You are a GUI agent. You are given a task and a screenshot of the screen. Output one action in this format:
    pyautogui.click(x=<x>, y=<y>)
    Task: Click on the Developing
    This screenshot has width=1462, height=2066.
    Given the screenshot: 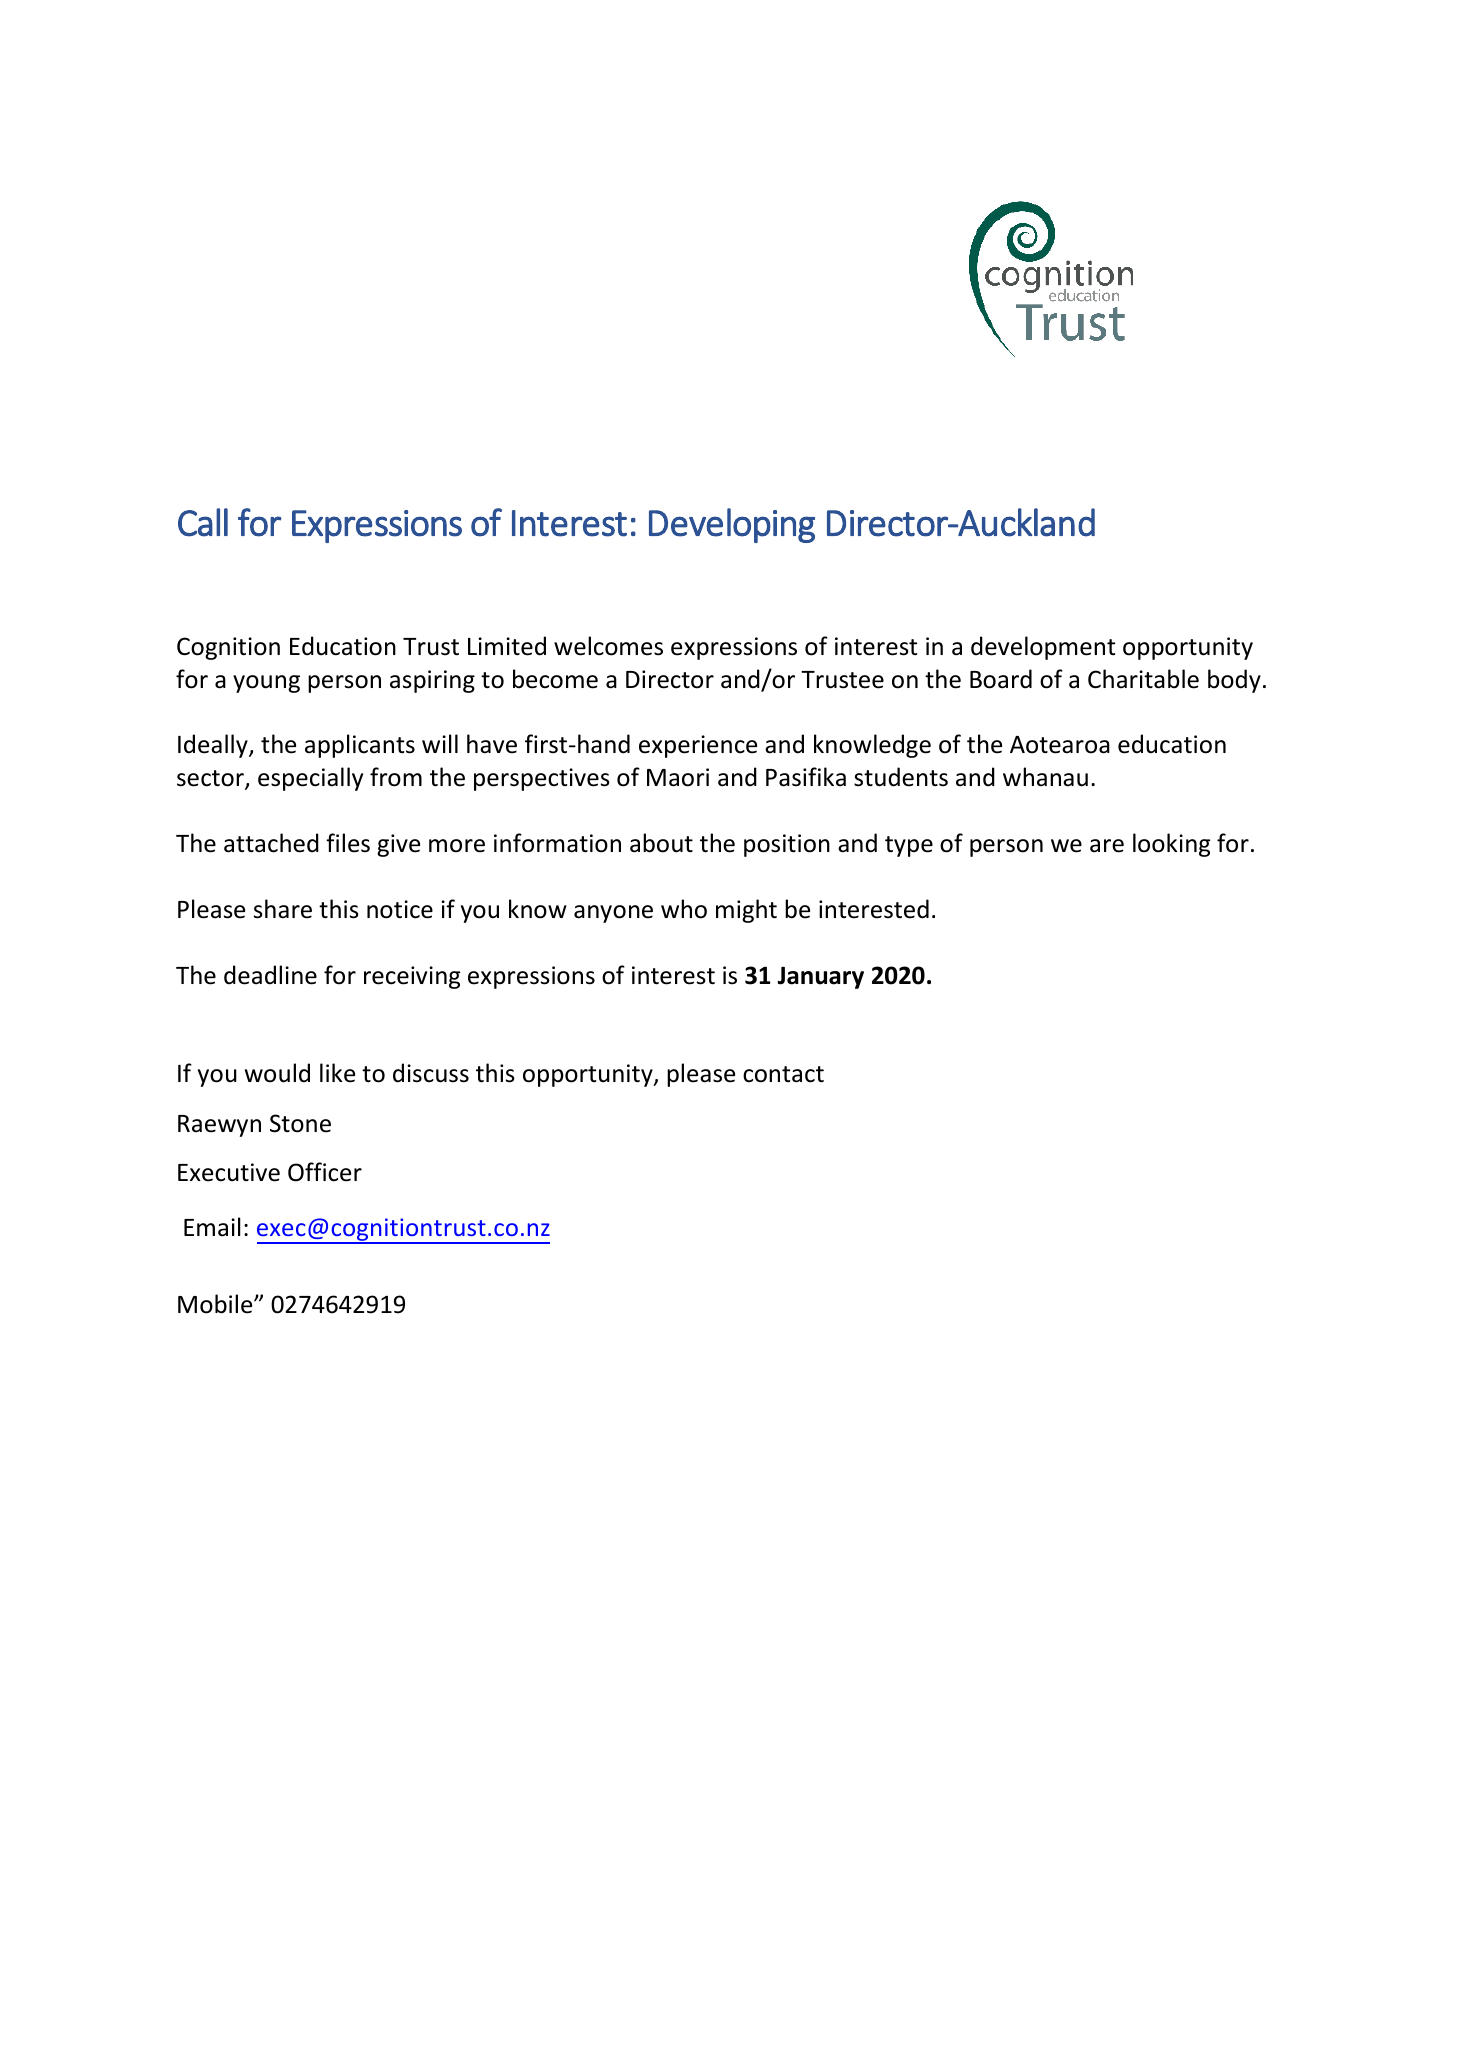 What is the action you would take?
    pyautogui.click(x=732, y=525)
